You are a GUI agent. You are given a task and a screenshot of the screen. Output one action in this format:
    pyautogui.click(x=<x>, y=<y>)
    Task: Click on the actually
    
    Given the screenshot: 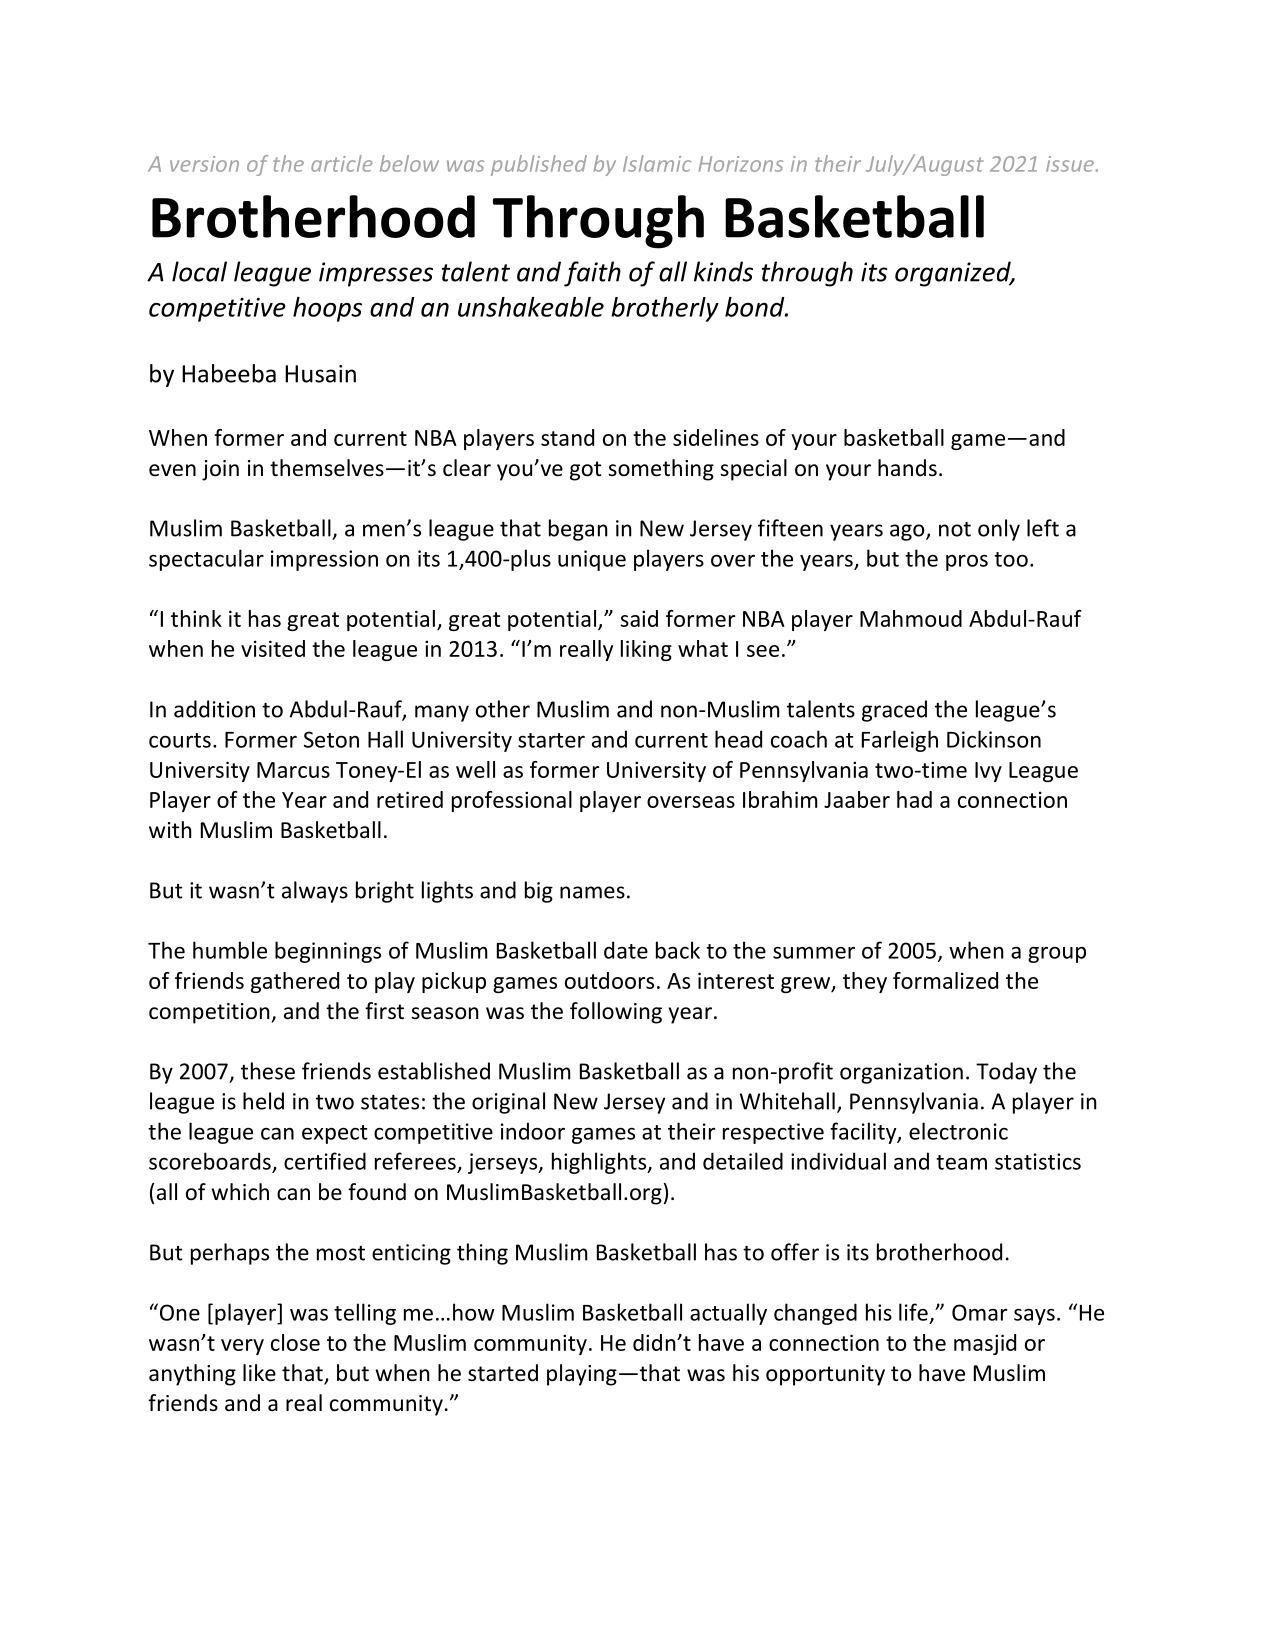 What is the action you would take?
    pyautogui.click(x=728, y=1314)
